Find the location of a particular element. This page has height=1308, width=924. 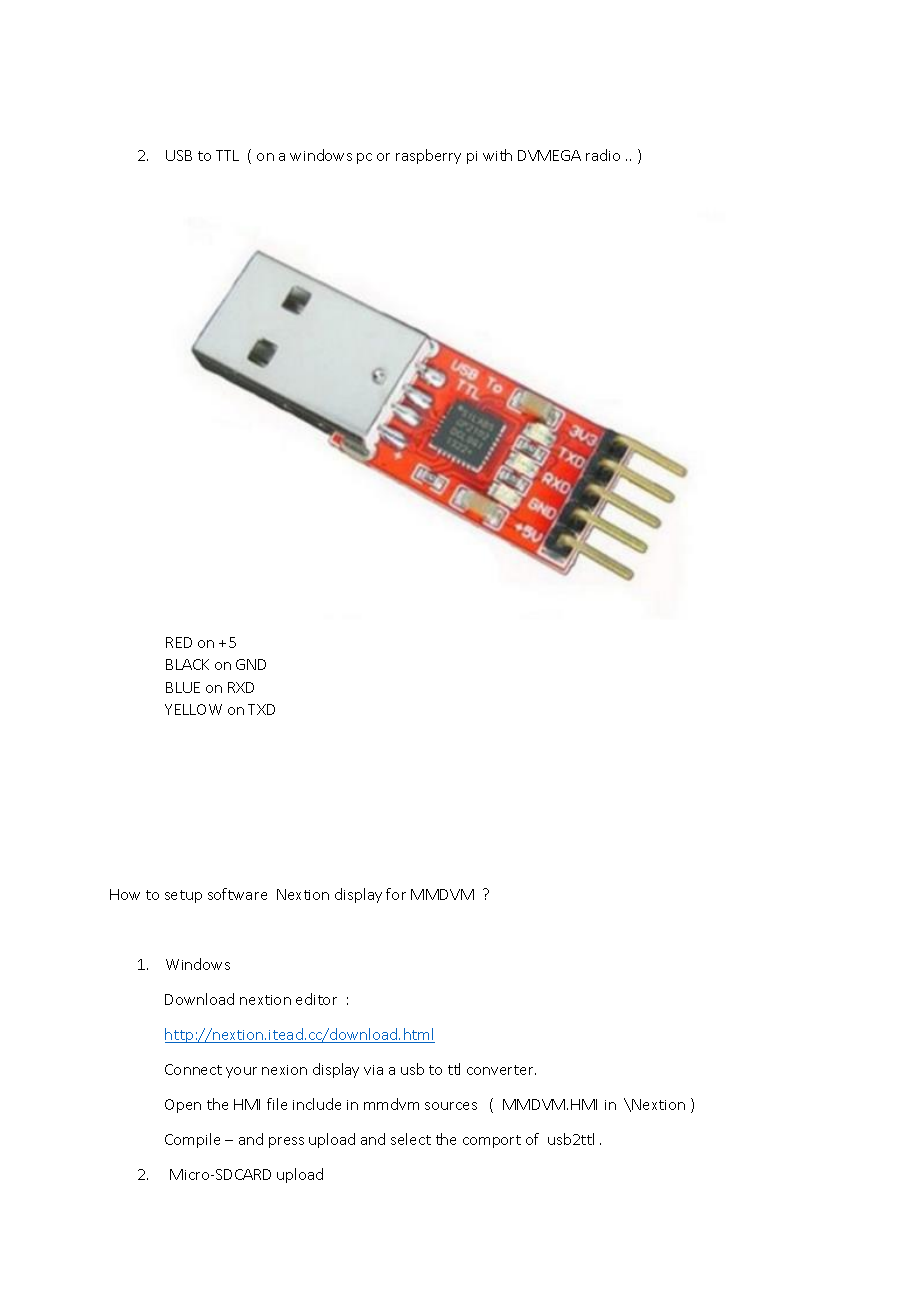

radio is located at coordinates (603, 155).
